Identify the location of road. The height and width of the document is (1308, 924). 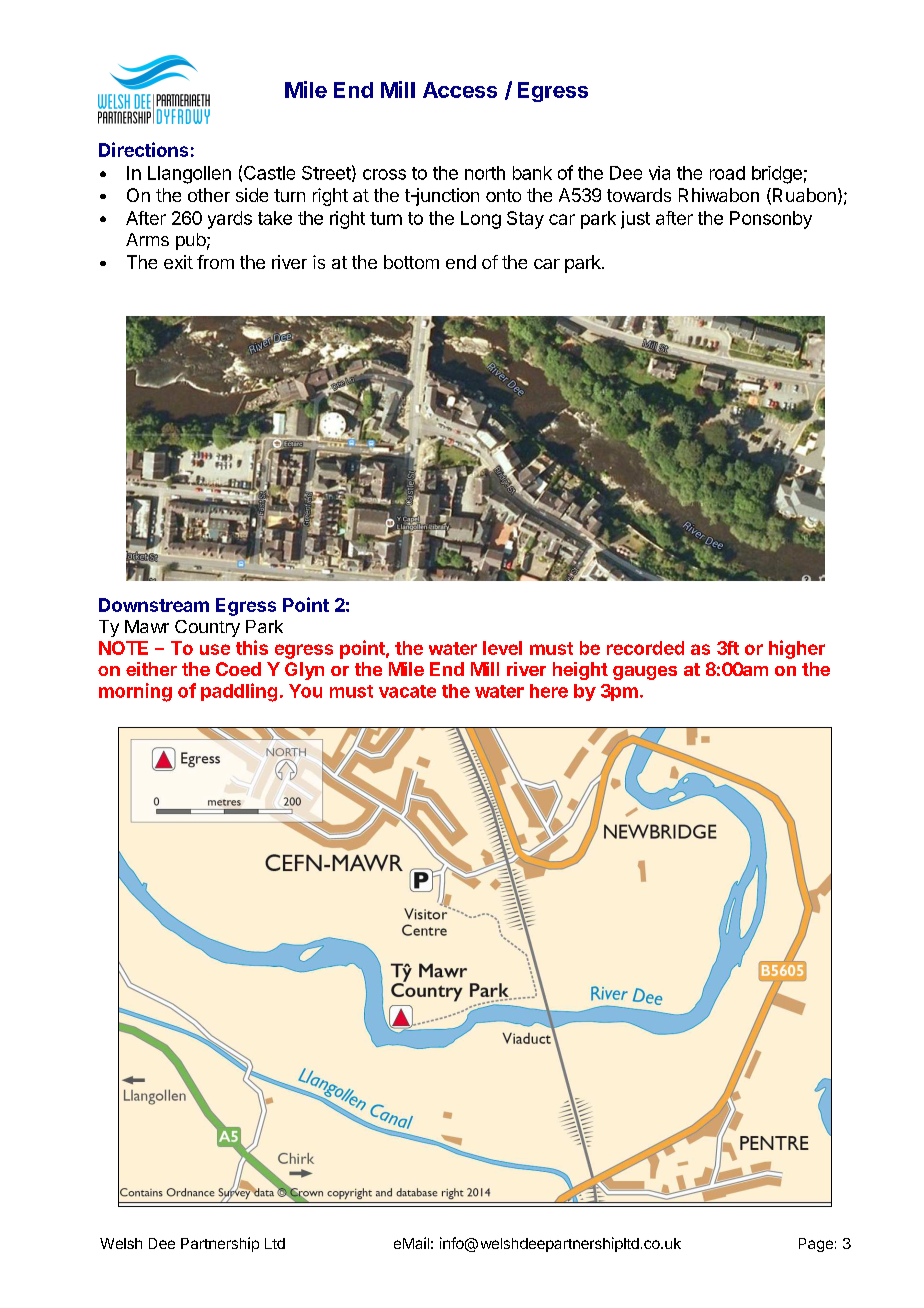
(727, 173).
